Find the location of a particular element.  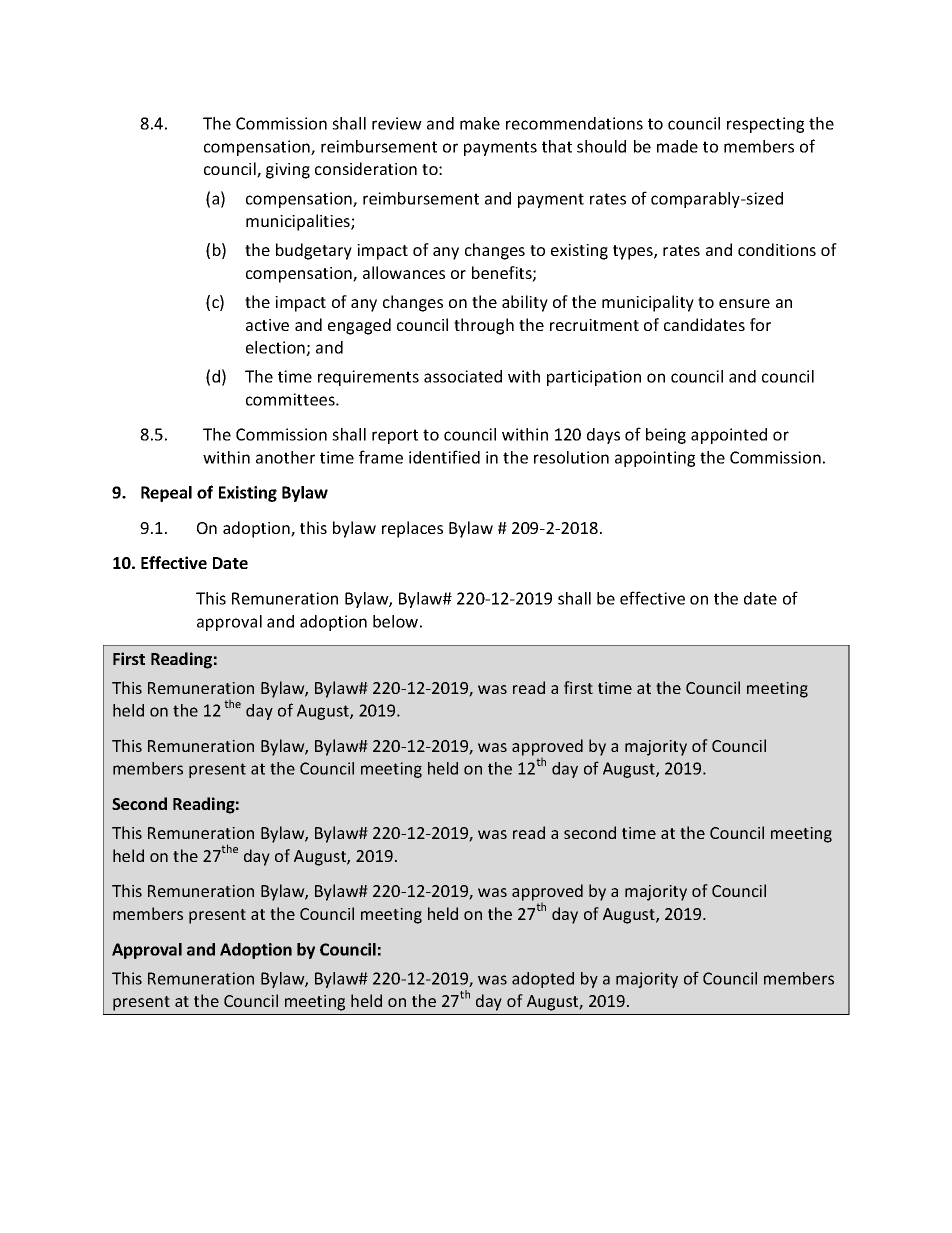

appointing is located at coordinates (655, 459).
